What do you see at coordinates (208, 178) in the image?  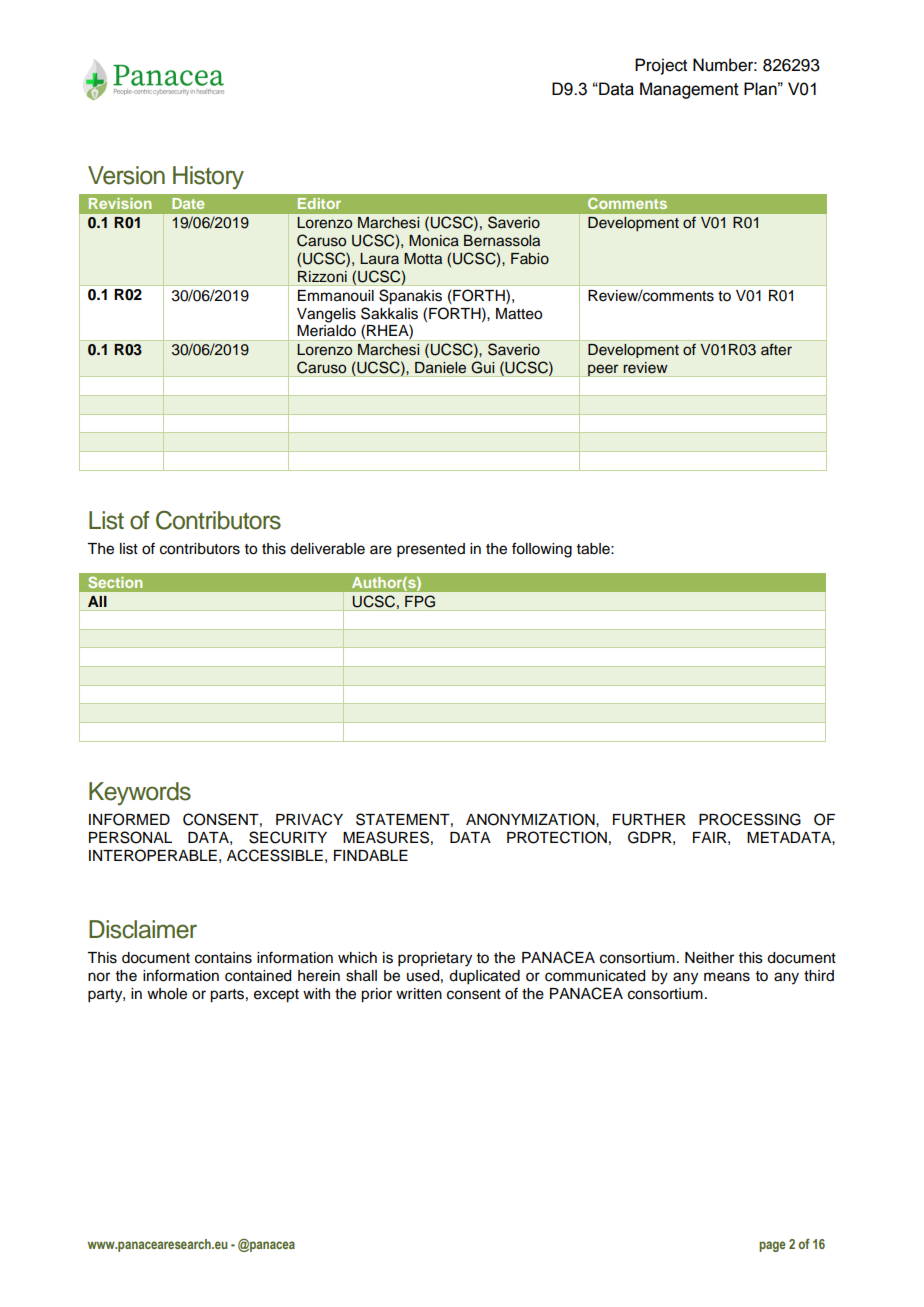 I see `History` at bounding box center [208, 178].
